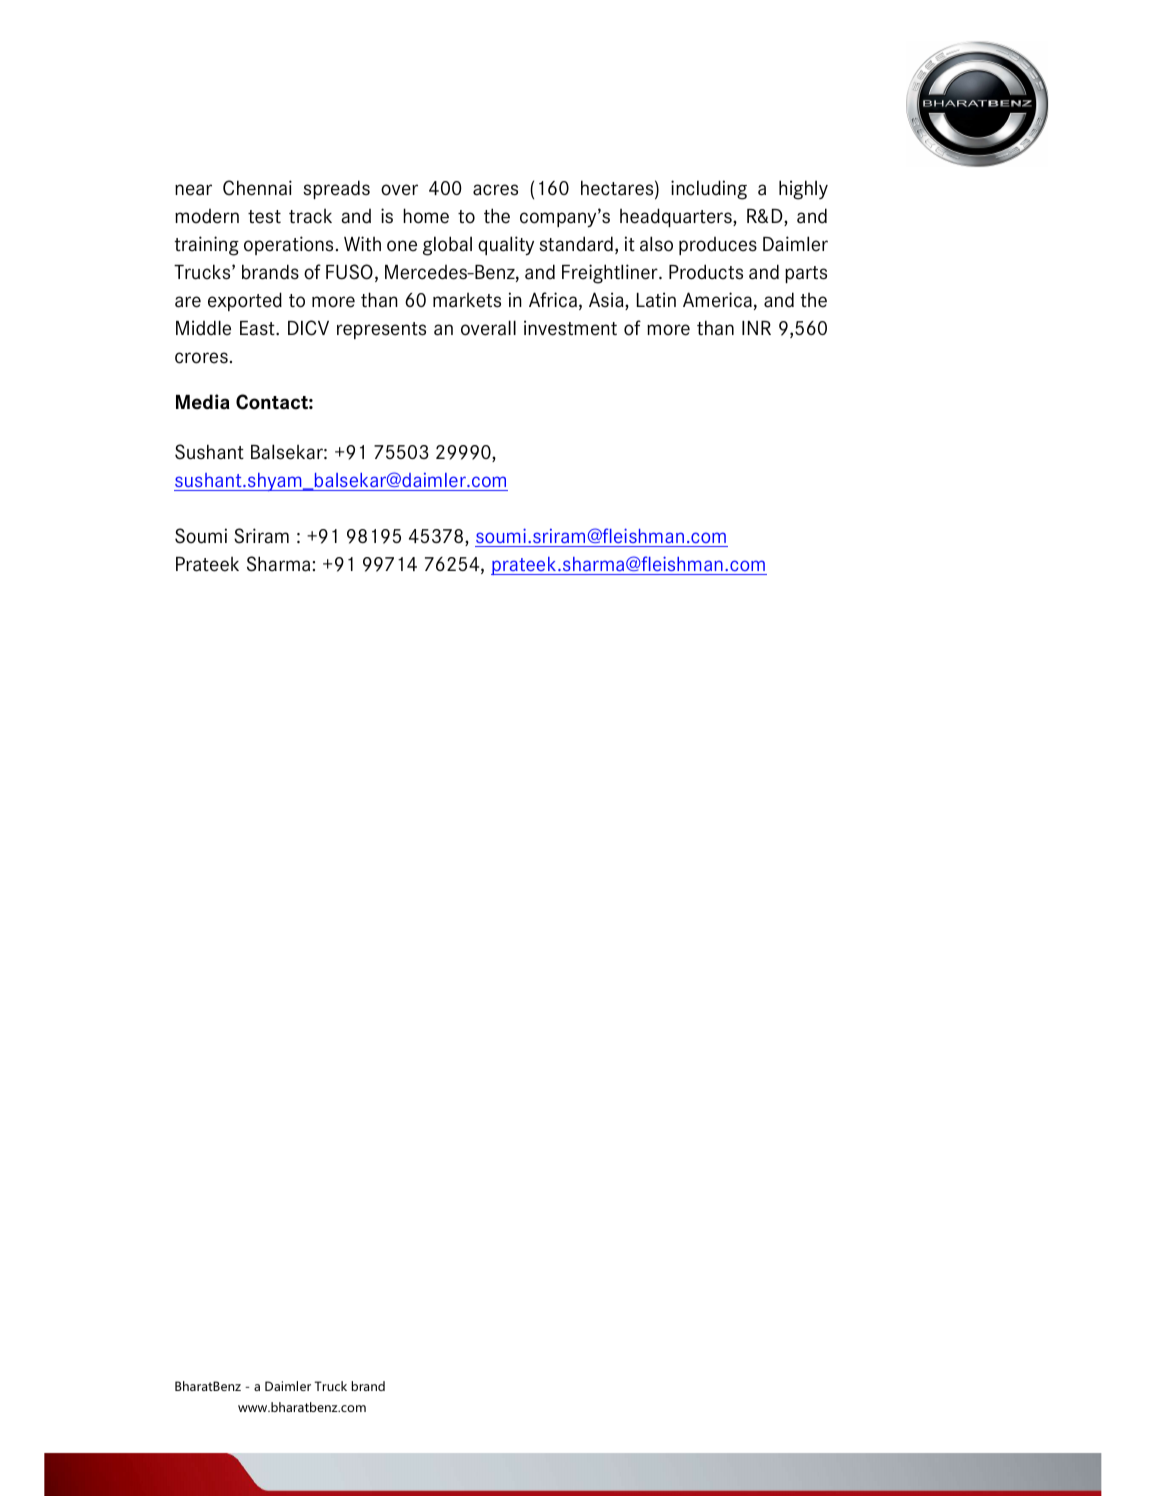 Image resolution: width=1156 pixels, height=1496 pixels. What do you see at coordinates (245, 301) in the screenshot?
I see `exported` at bounding box center [245, 301].
